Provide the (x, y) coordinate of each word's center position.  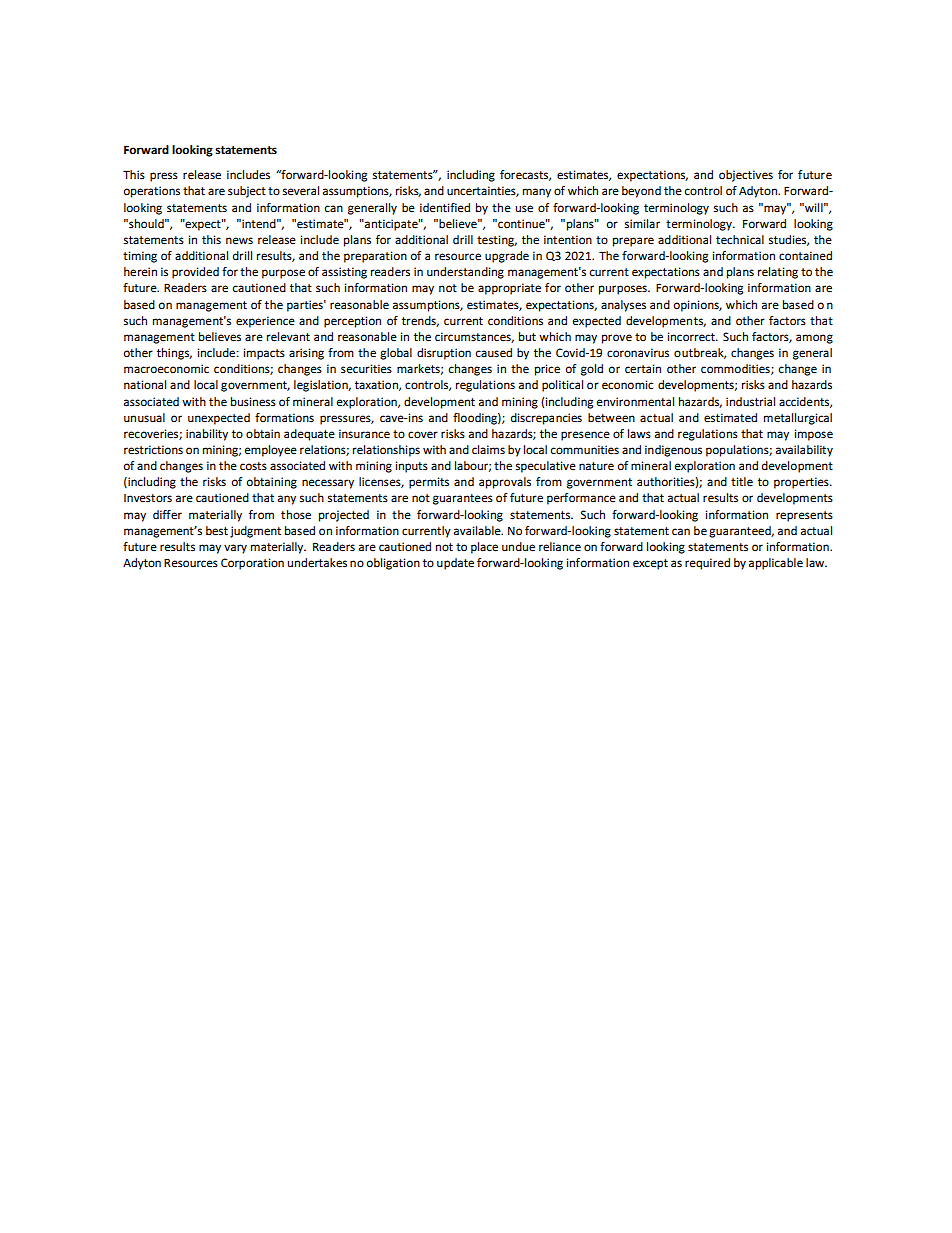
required (707, 564)
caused (494, 353)
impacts (264, 354)
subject (247, 192)
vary (235, 549)
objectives (746, 176)
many (537, 193)
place (484, 548)
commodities (736, 369)
